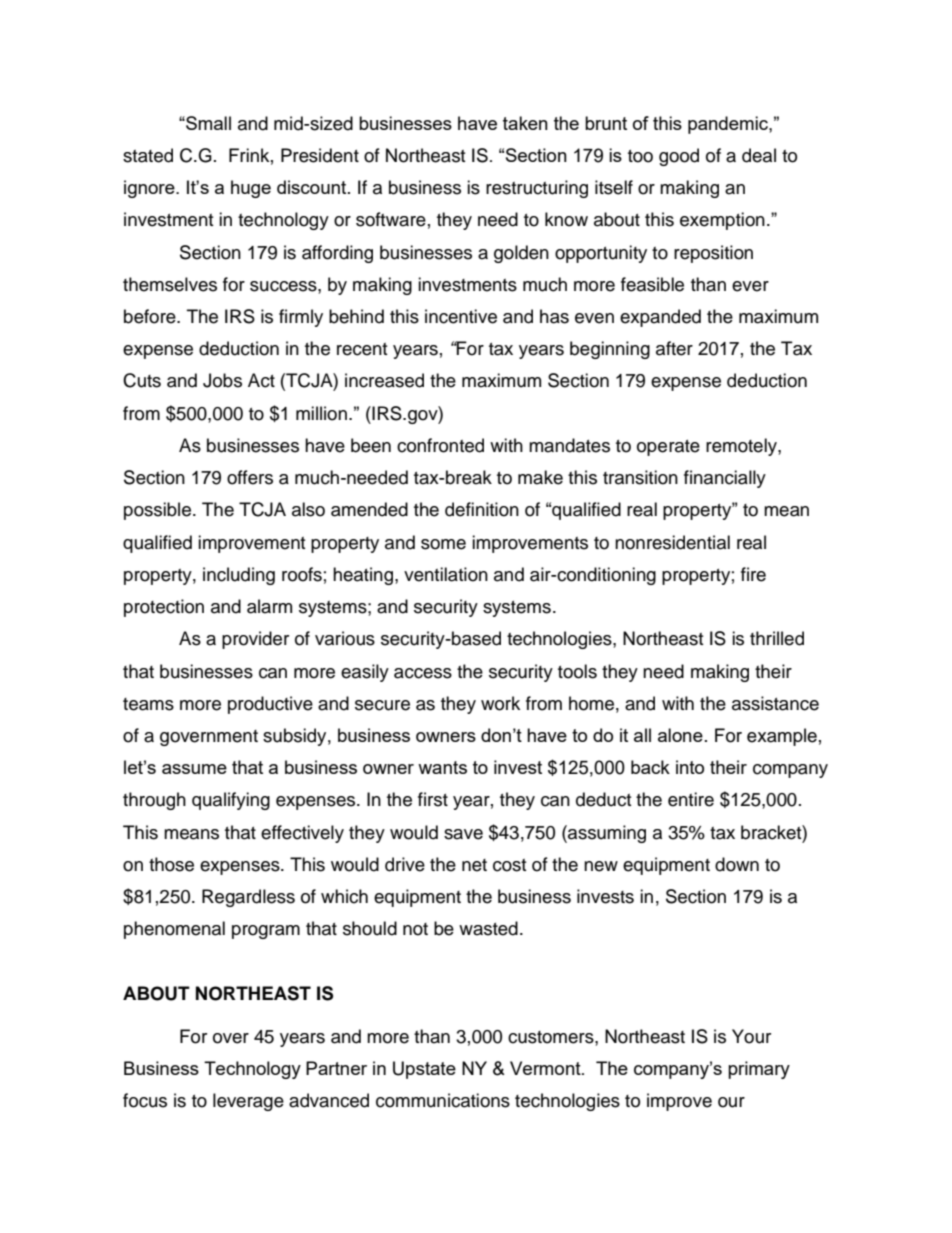  Describe the element at coordinates (525, 123) in the screenshot. I see `taken` at that location.
